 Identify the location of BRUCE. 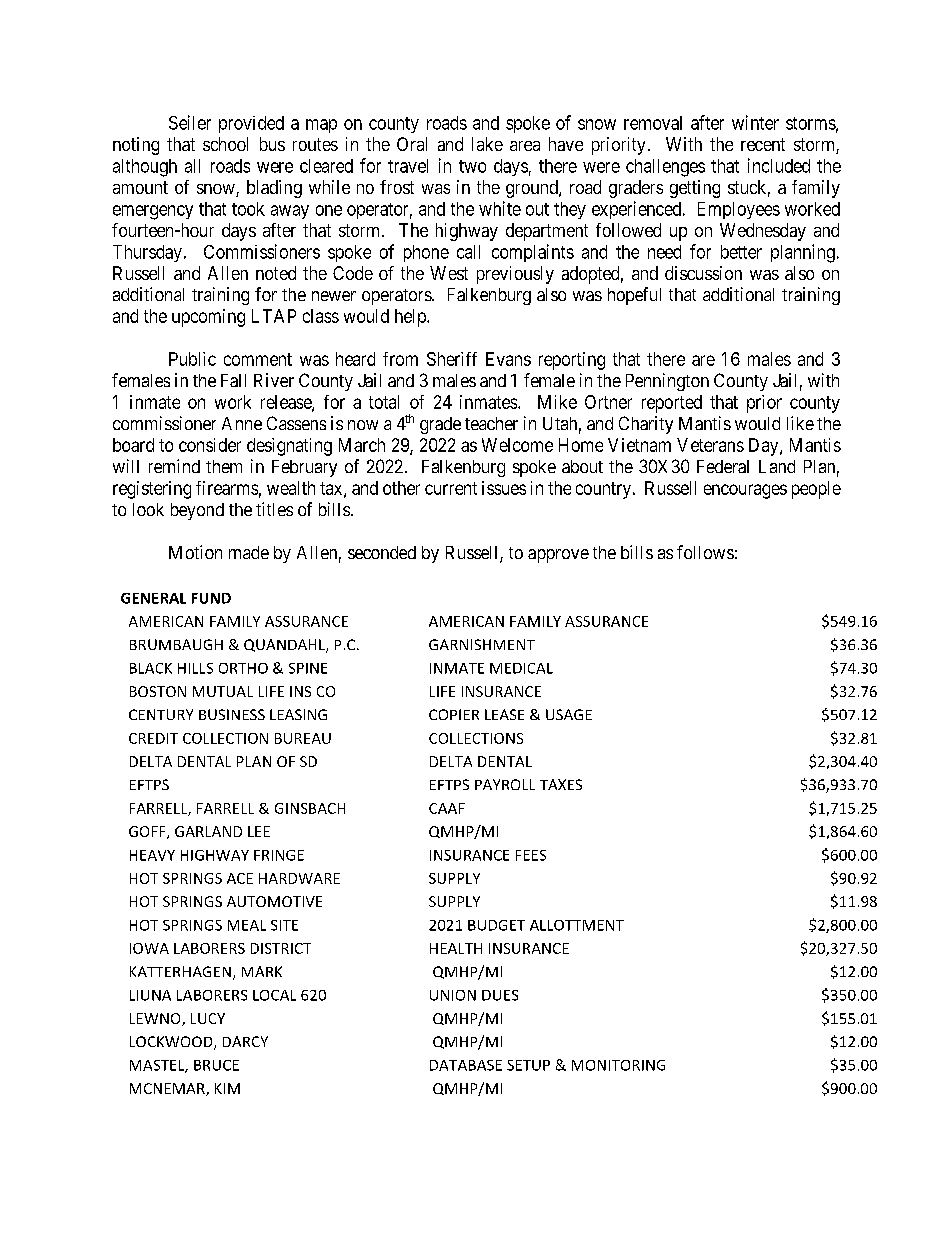
(216, 1065).
